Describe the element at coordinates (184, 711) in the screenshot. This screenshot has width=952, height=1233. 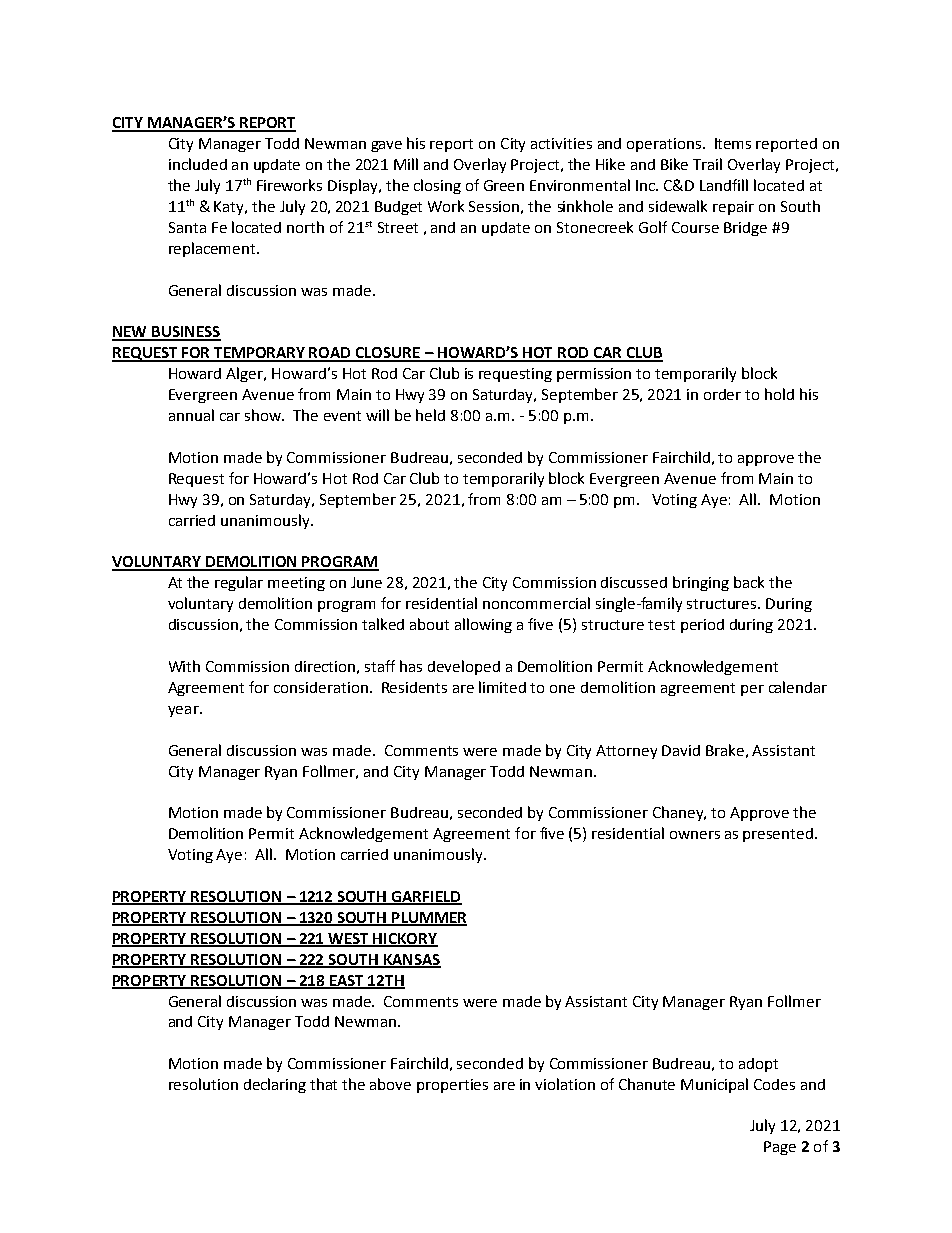
I see `year` at that location.
